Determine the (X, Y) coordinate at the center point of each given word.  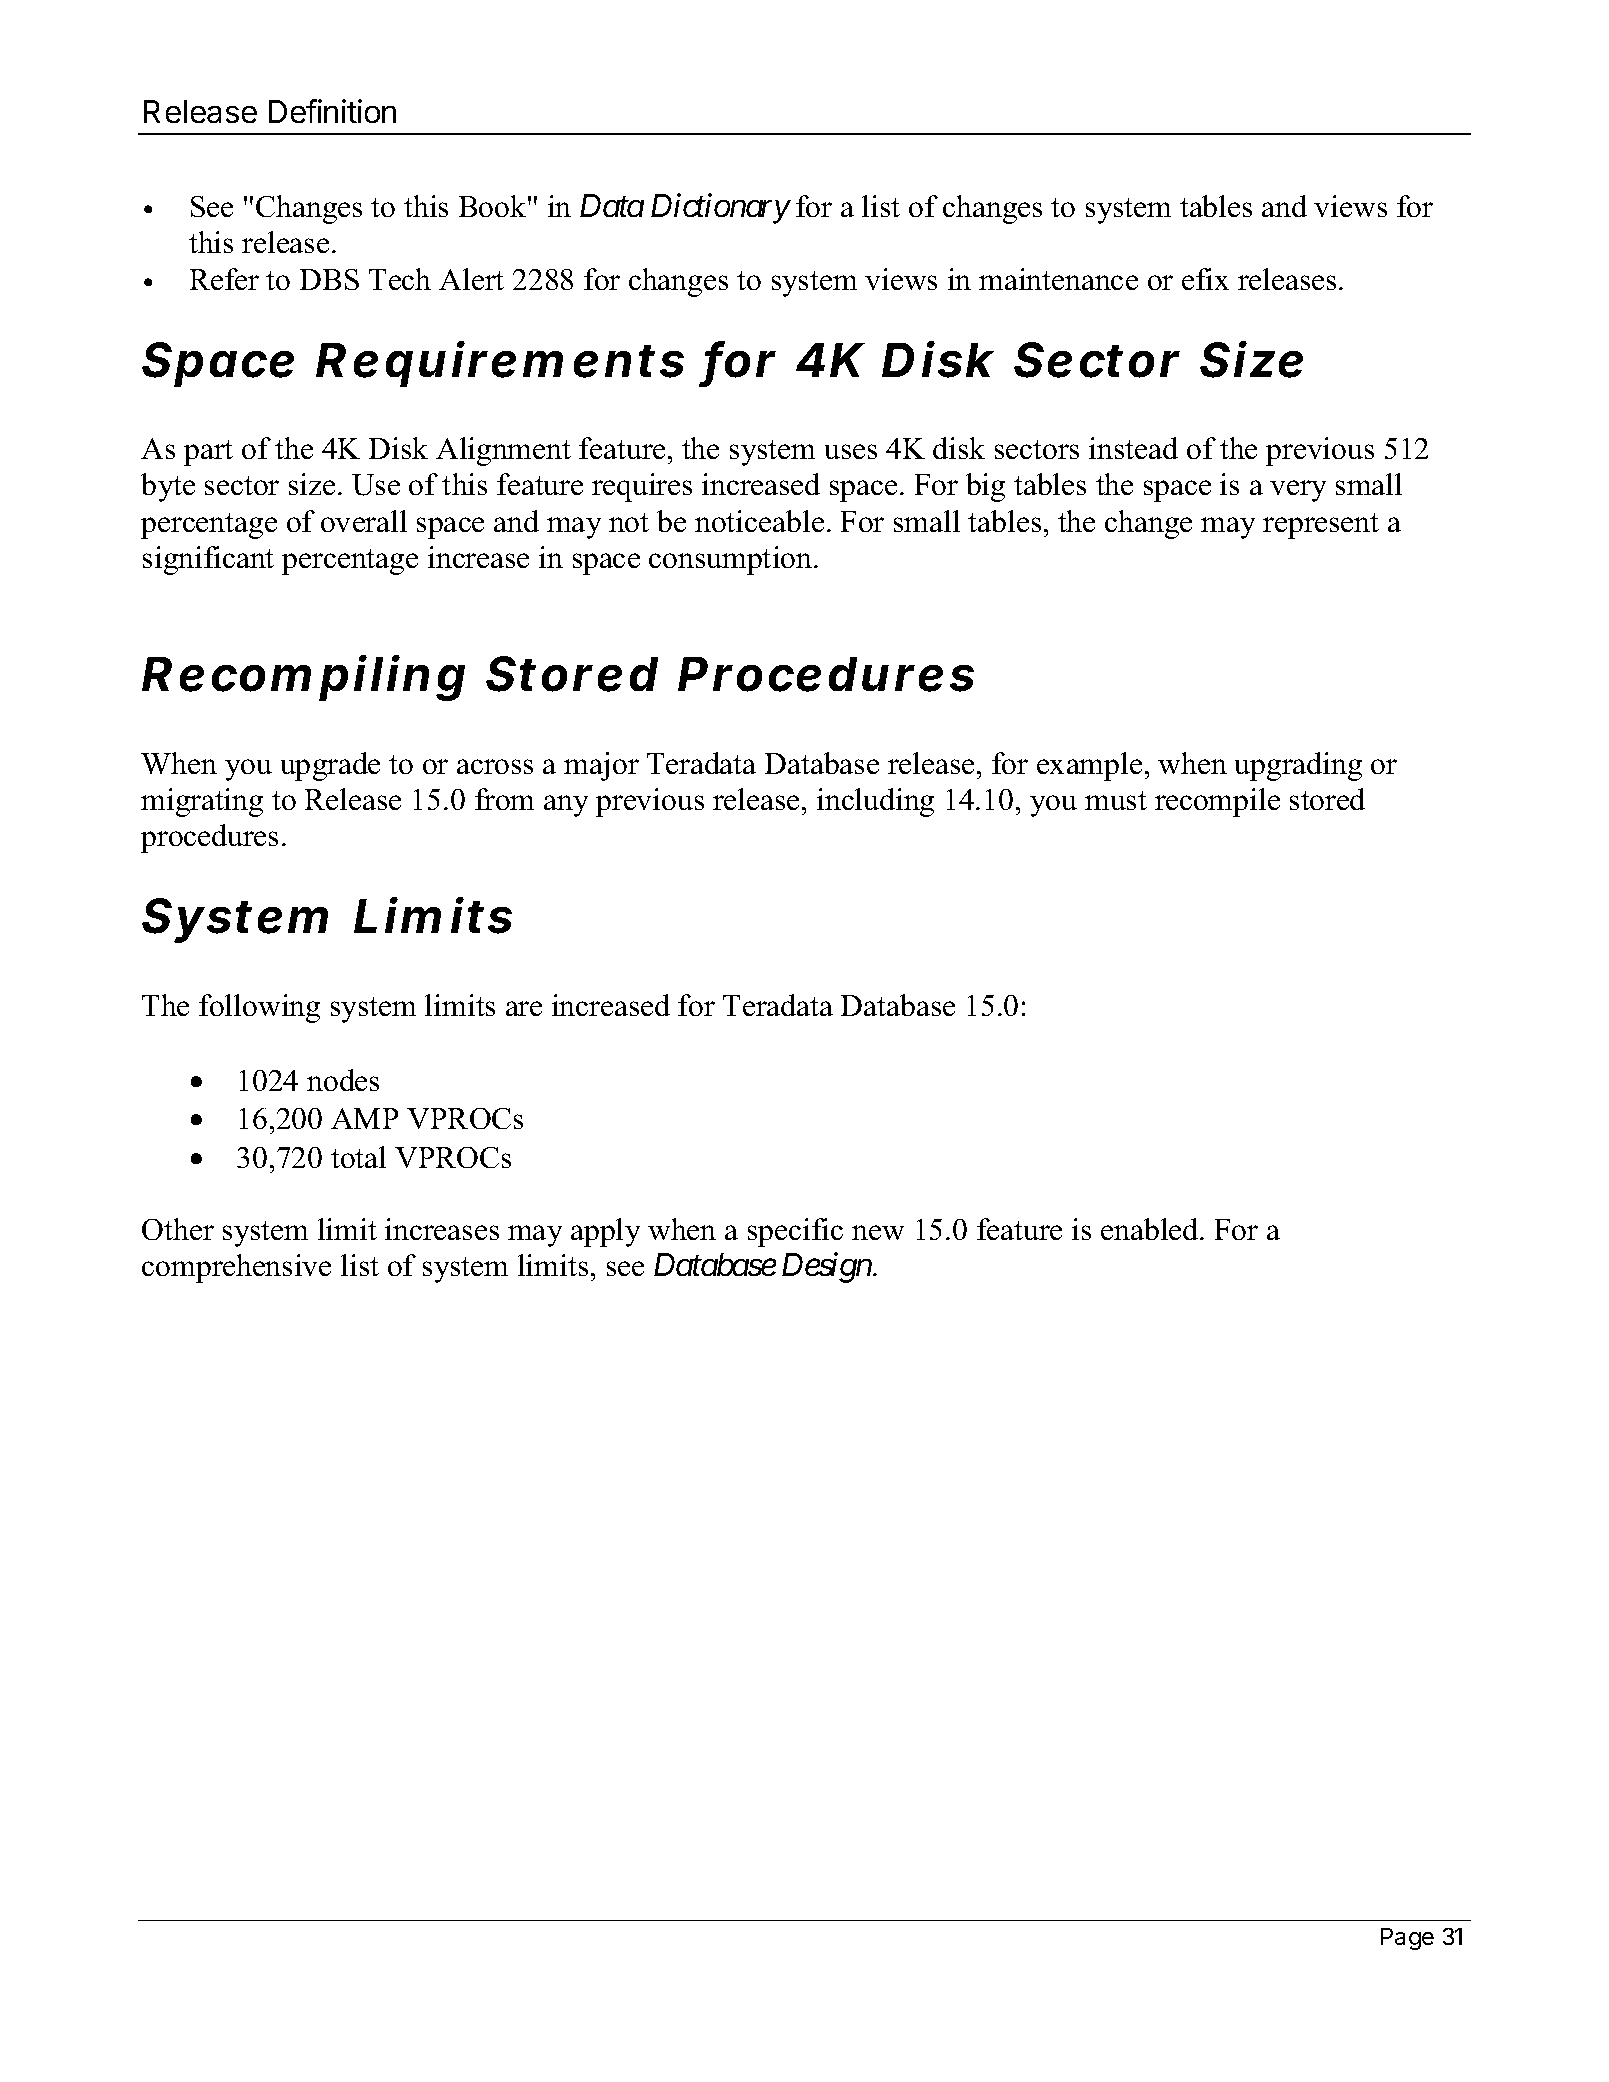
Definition (332, 111)
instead (1133, 448)
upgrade (330, 766)
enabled (1151, 1229)
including (875, 802)
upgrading (1298, 766)
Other (178, 1229)
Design (827, 1268)
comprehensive (236, 1268)
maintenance (1058, 279)
